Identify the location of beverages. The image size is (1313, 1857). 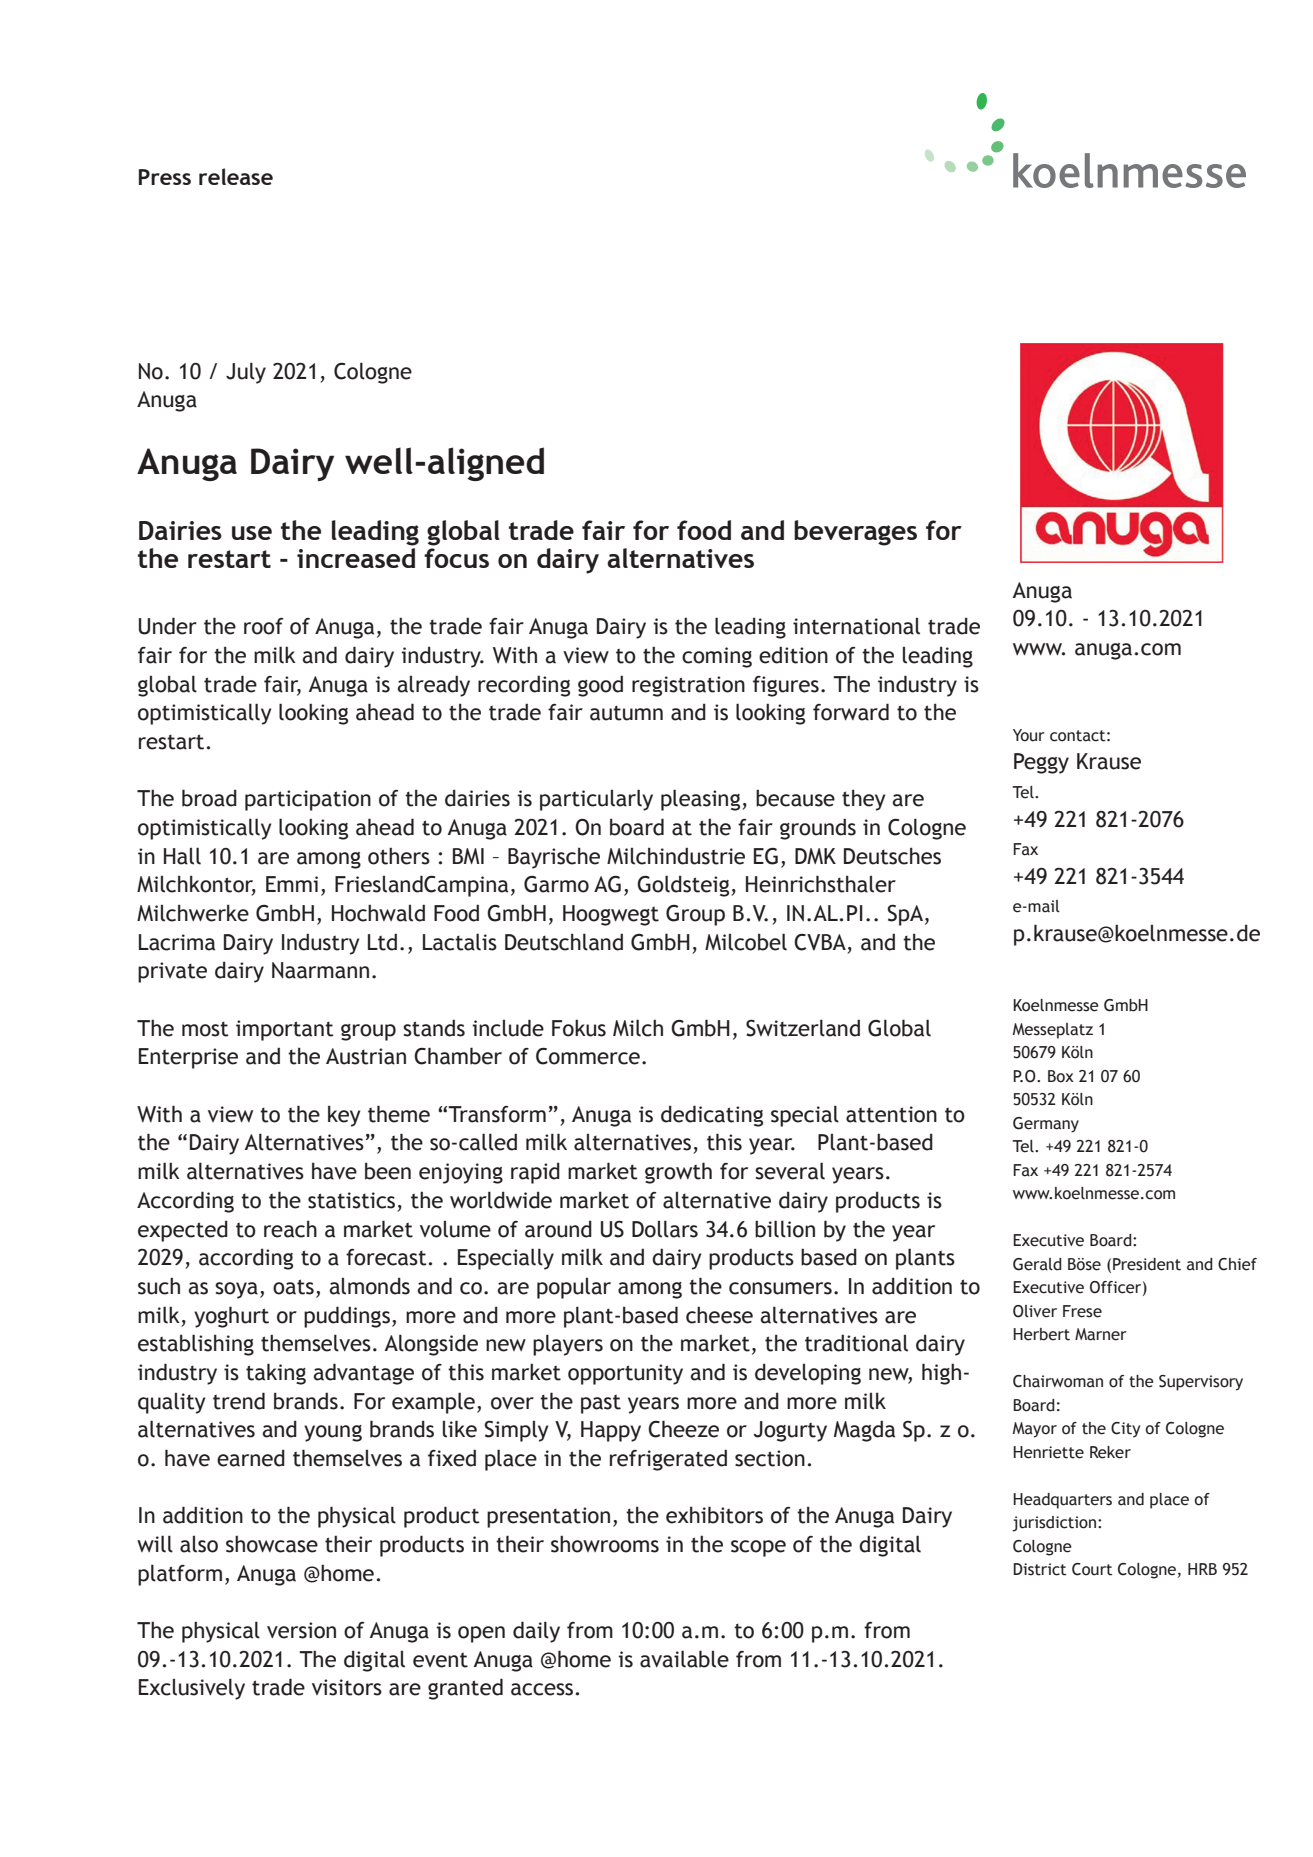
(855, 533).
